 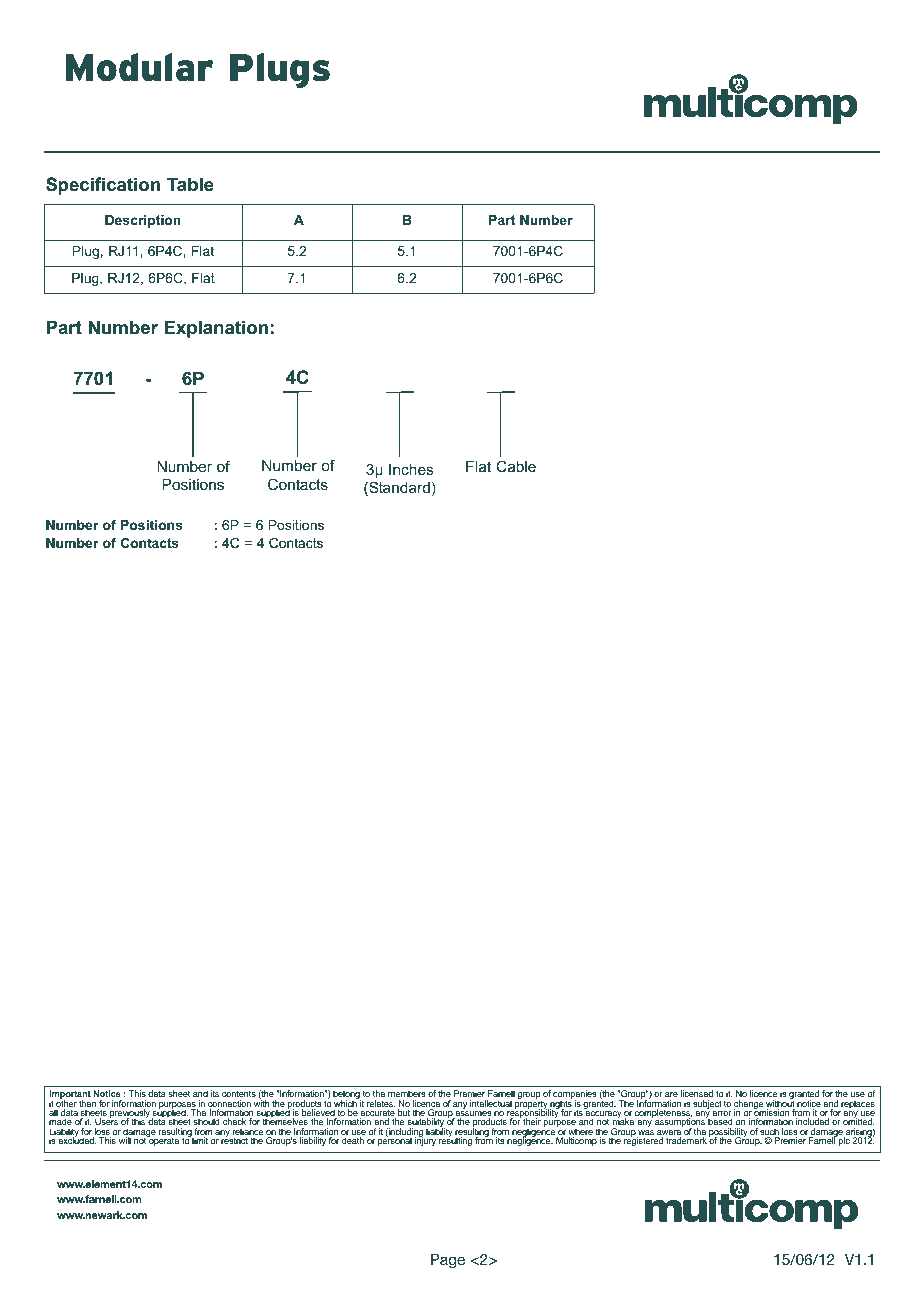 What do you see at coordinates (216, 329) in the screenshot?
I see `Explanation` at bounding box center [216, 329].
